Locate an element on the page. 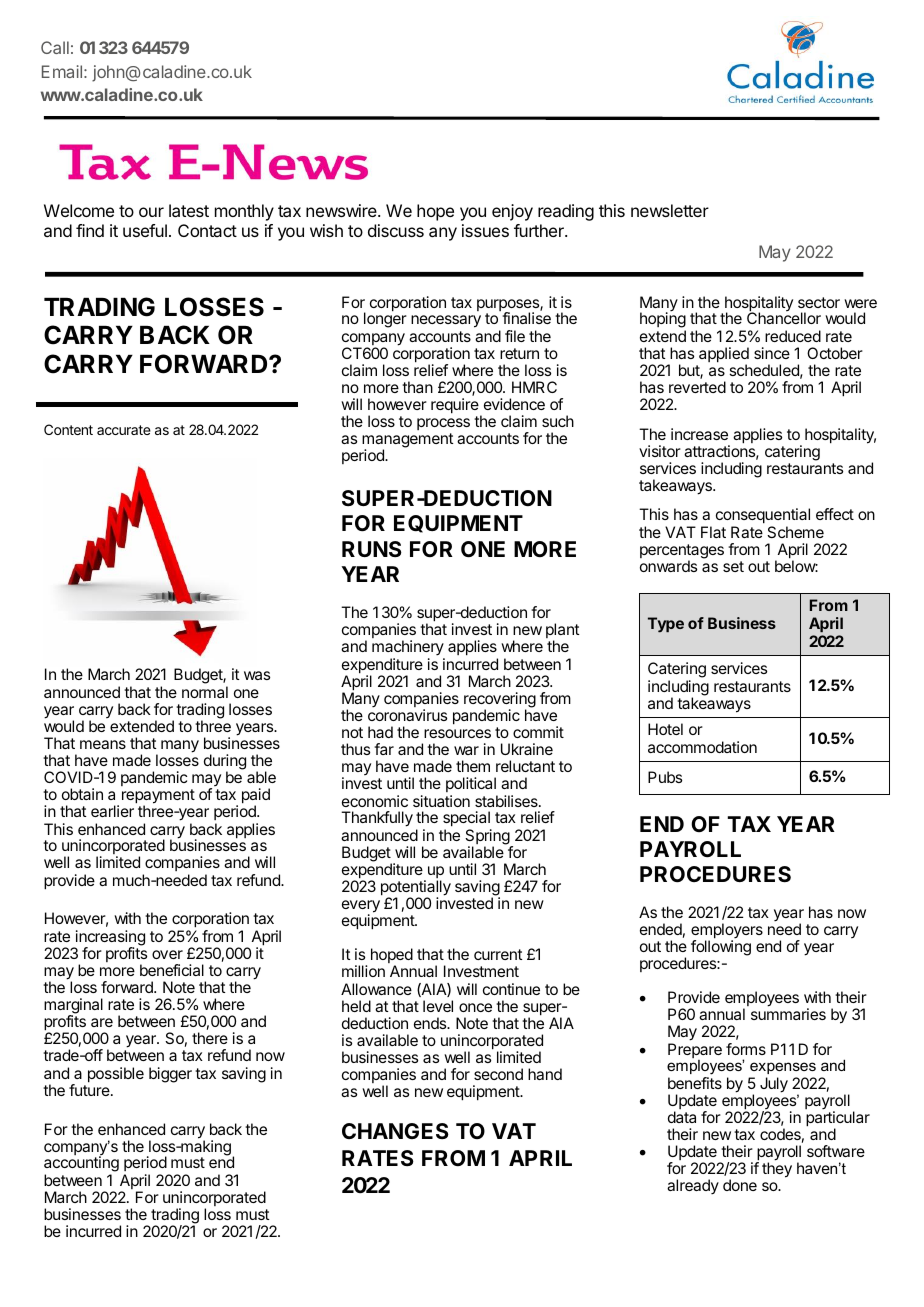  accounting is located at coordinates (81, 1165).
